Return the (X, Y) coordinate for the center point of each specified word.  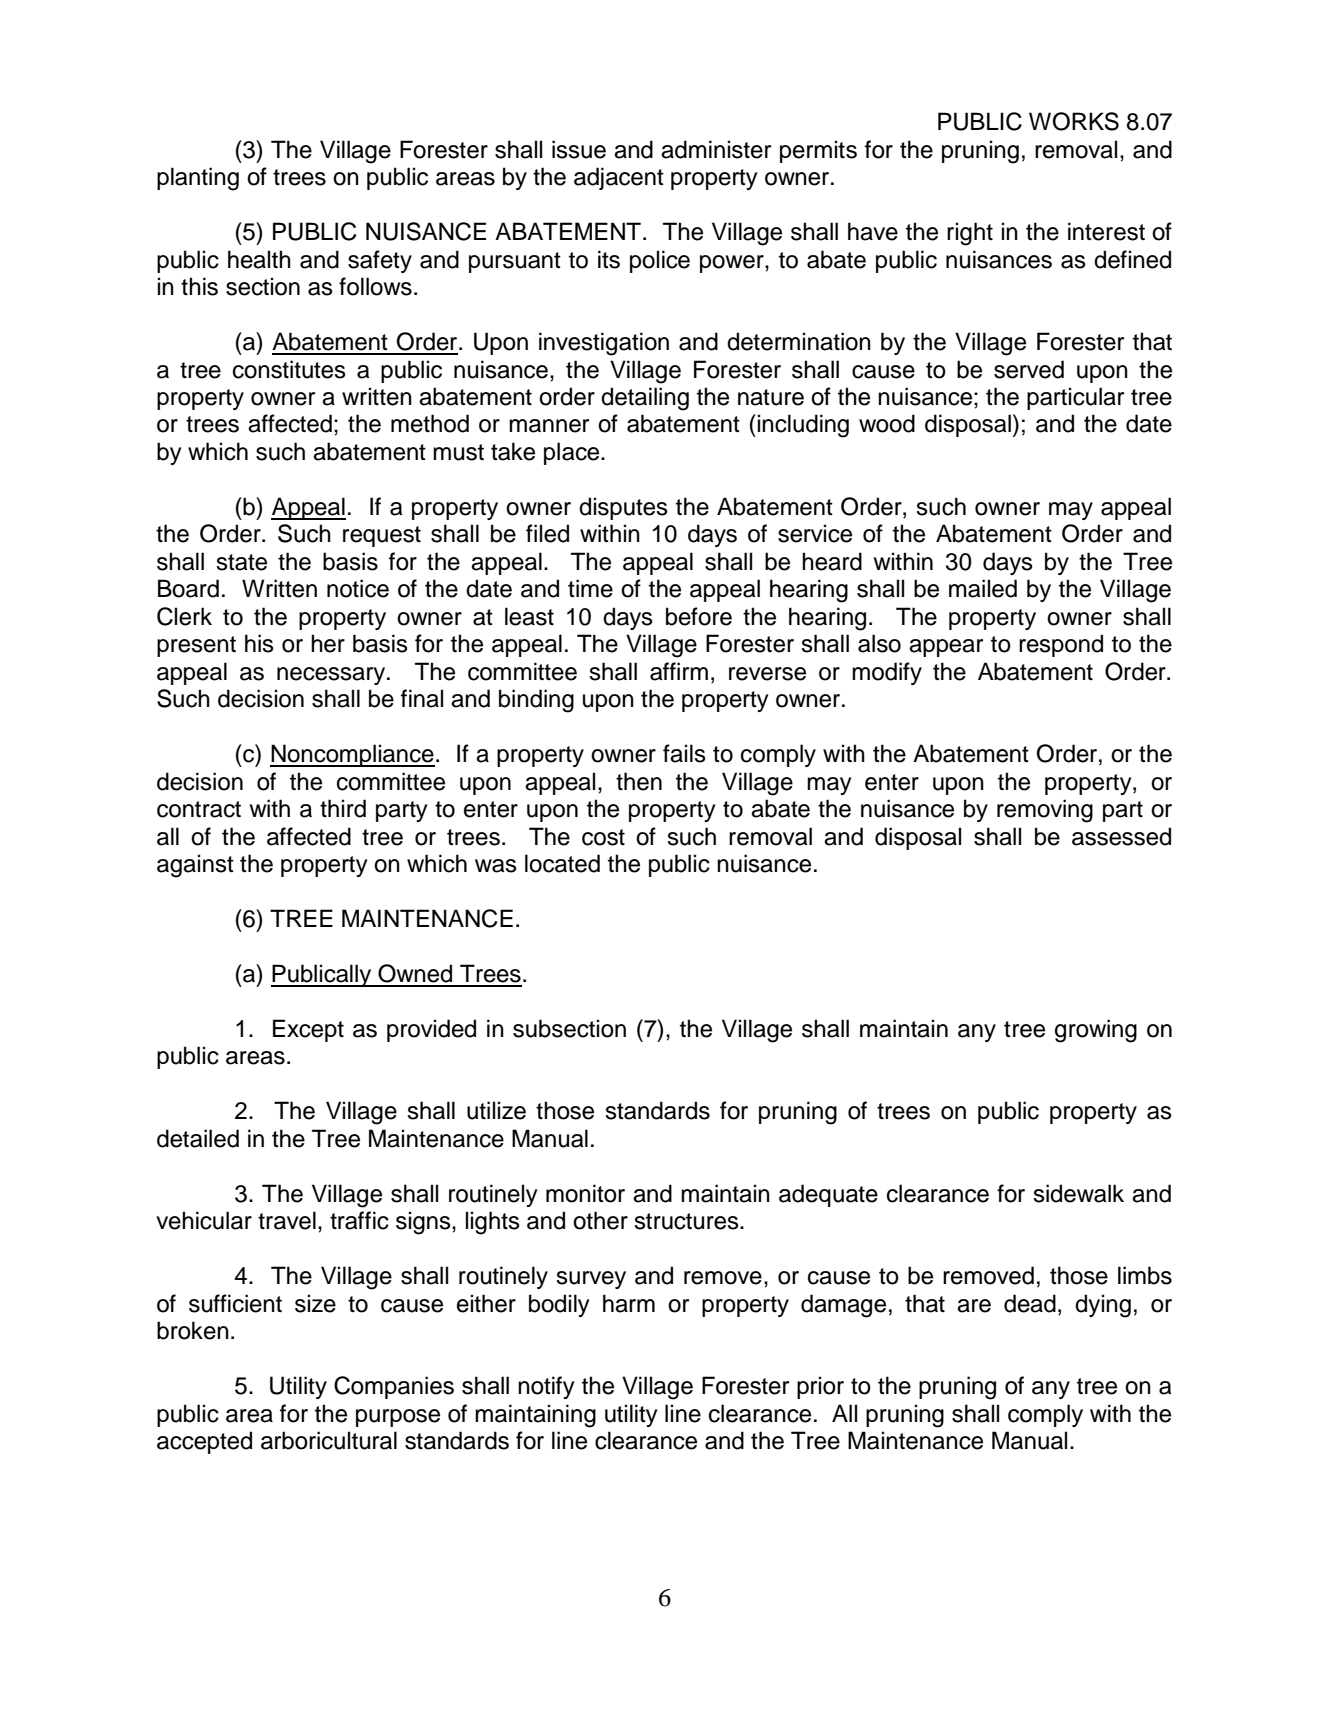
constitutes (289, 369)
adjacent (619, 178)
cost (603, 837)
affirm (679, 671)
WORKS (1074, 121)
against (195, 866)
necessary (332, 676)
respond (1061, 645)
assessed (1121, 836)
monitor (585, 1193)
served (1029, 369)
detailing (645, 399)
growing (1096, 1031)
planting (198, 179)
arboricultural (329, 1440)
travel (287, 1220)
